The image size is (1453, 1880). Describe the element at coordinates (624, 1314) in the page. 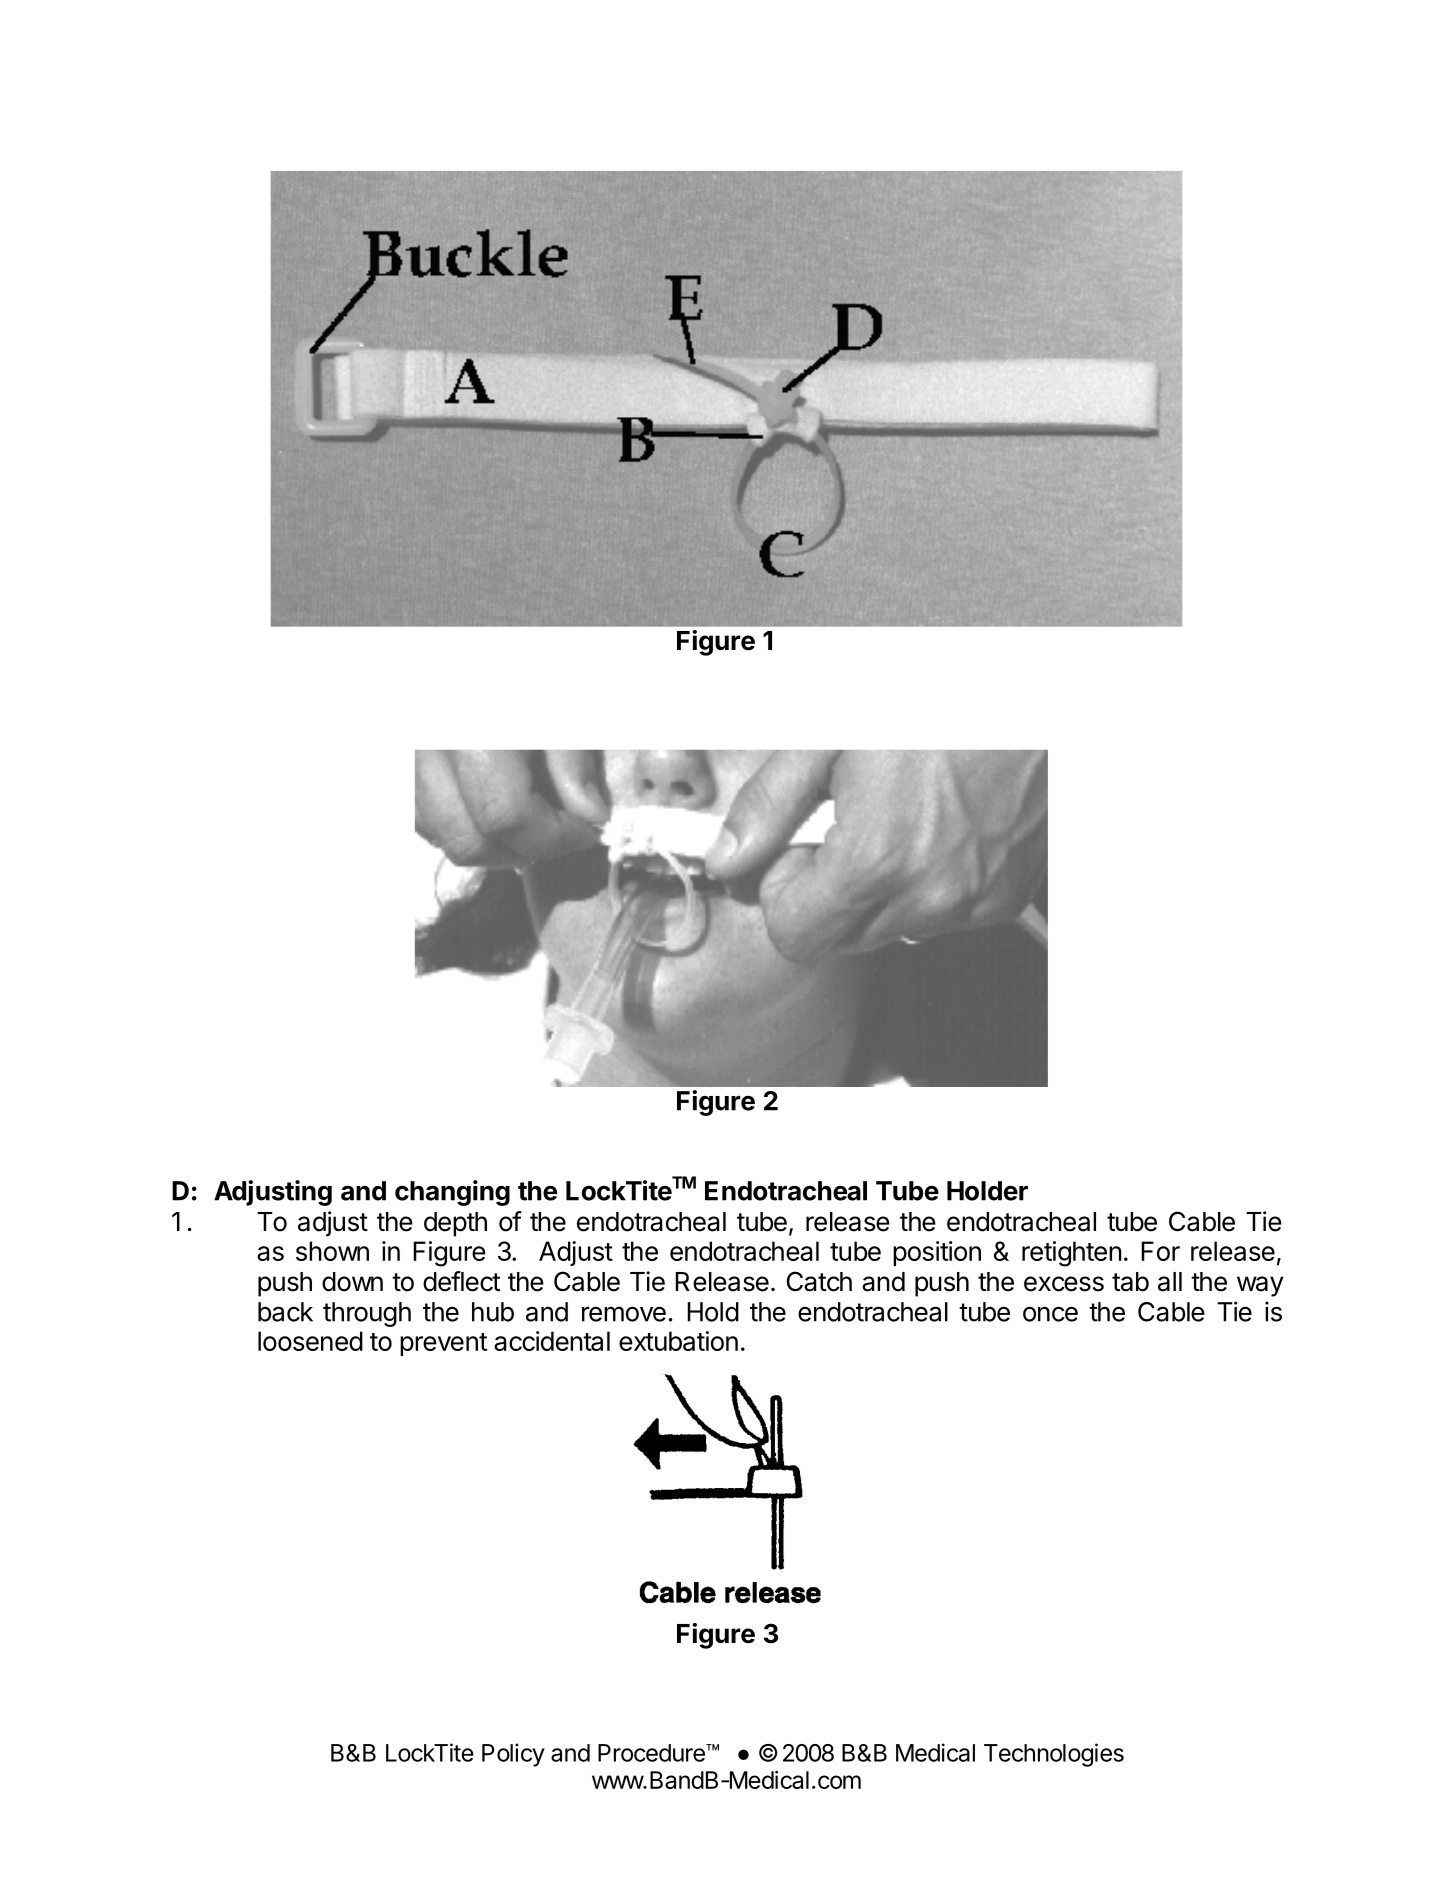

I see `remove` at that location.
